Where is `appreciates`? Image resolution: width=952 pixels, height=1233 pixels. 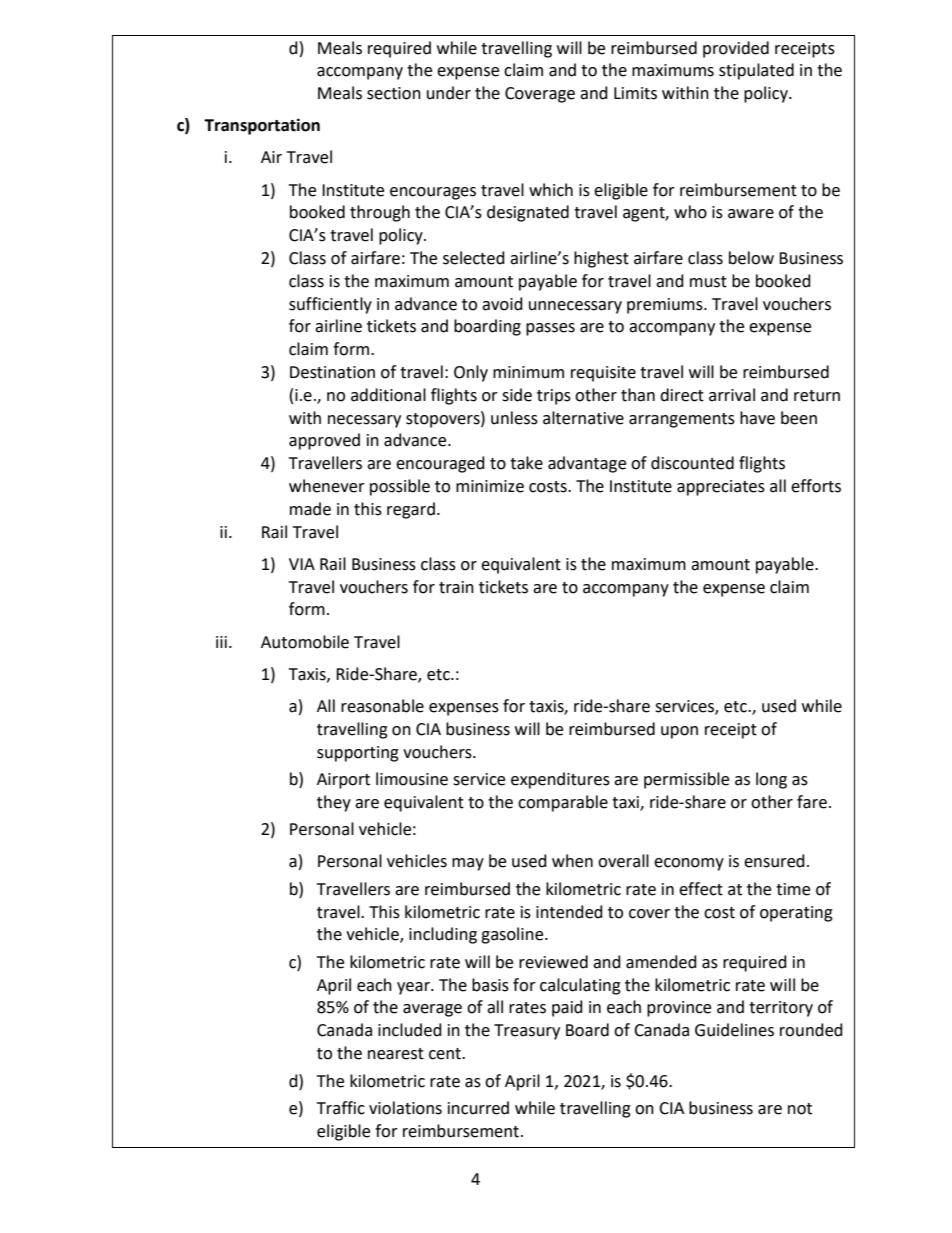
appreciates is located at coordinates (721, 488).
